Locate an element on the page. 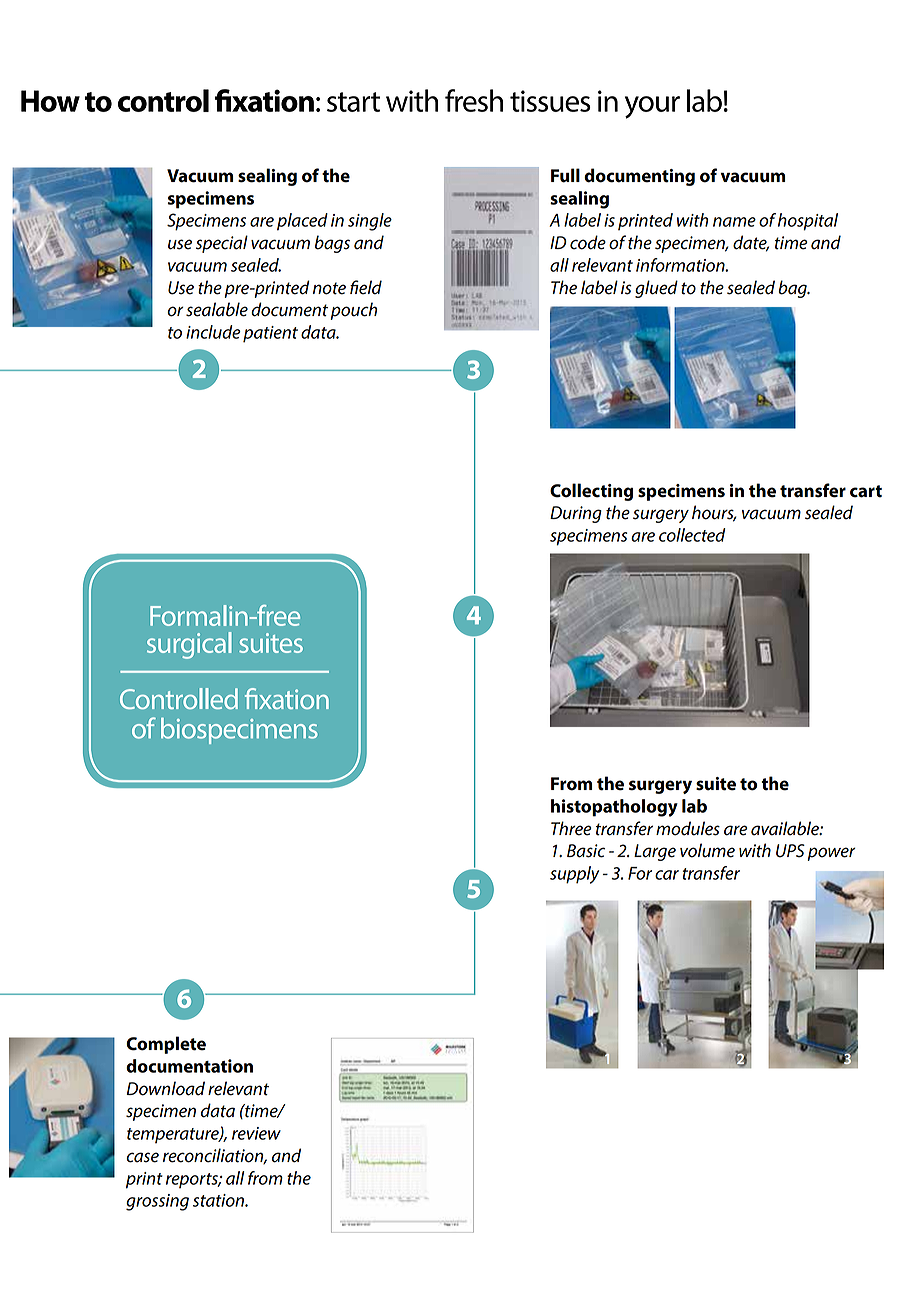 This image has width=924, height=1308. fresh is located at coordinates (474, 100).
